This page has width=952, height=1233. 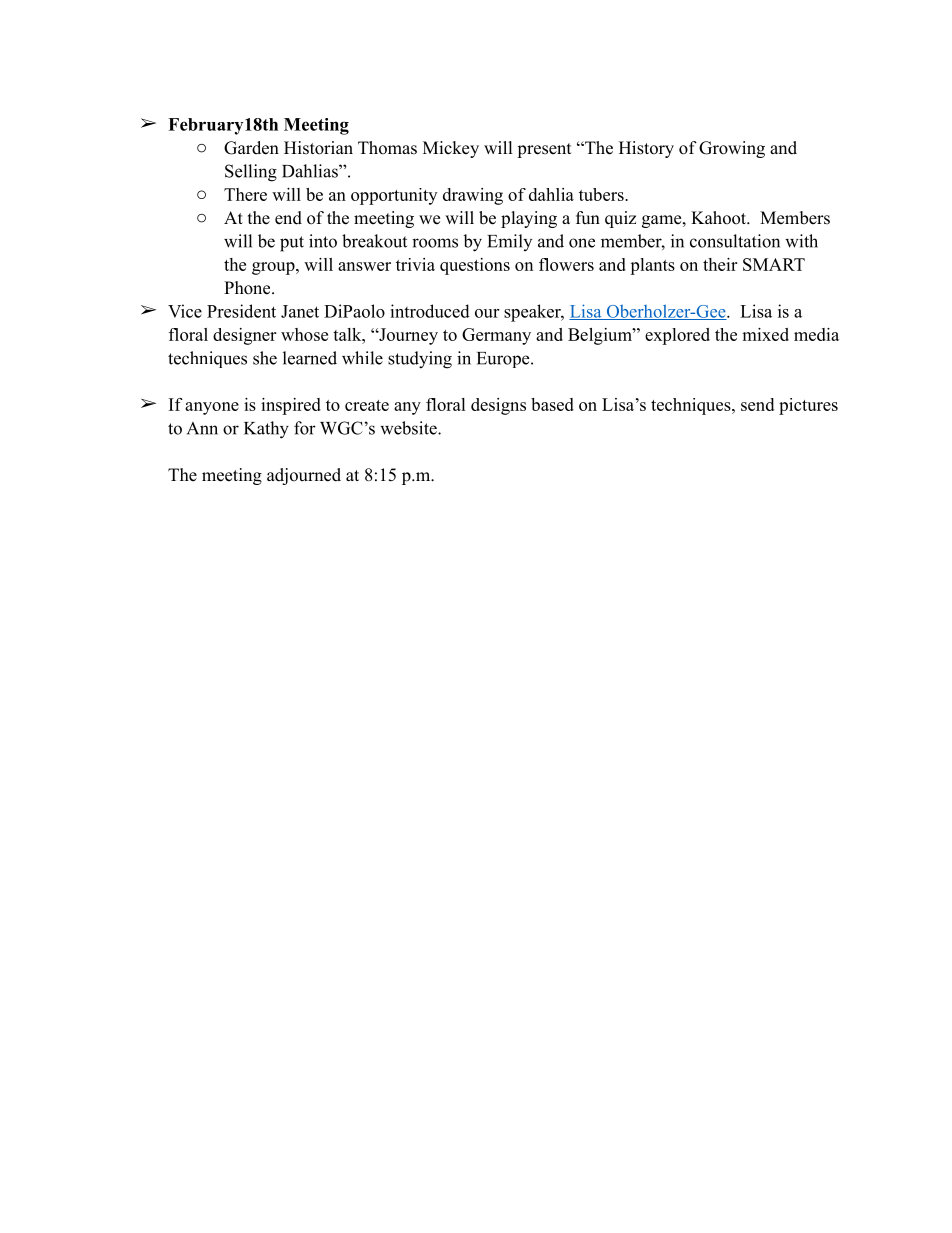 I want to click on their, so click(x=720, y=264).
